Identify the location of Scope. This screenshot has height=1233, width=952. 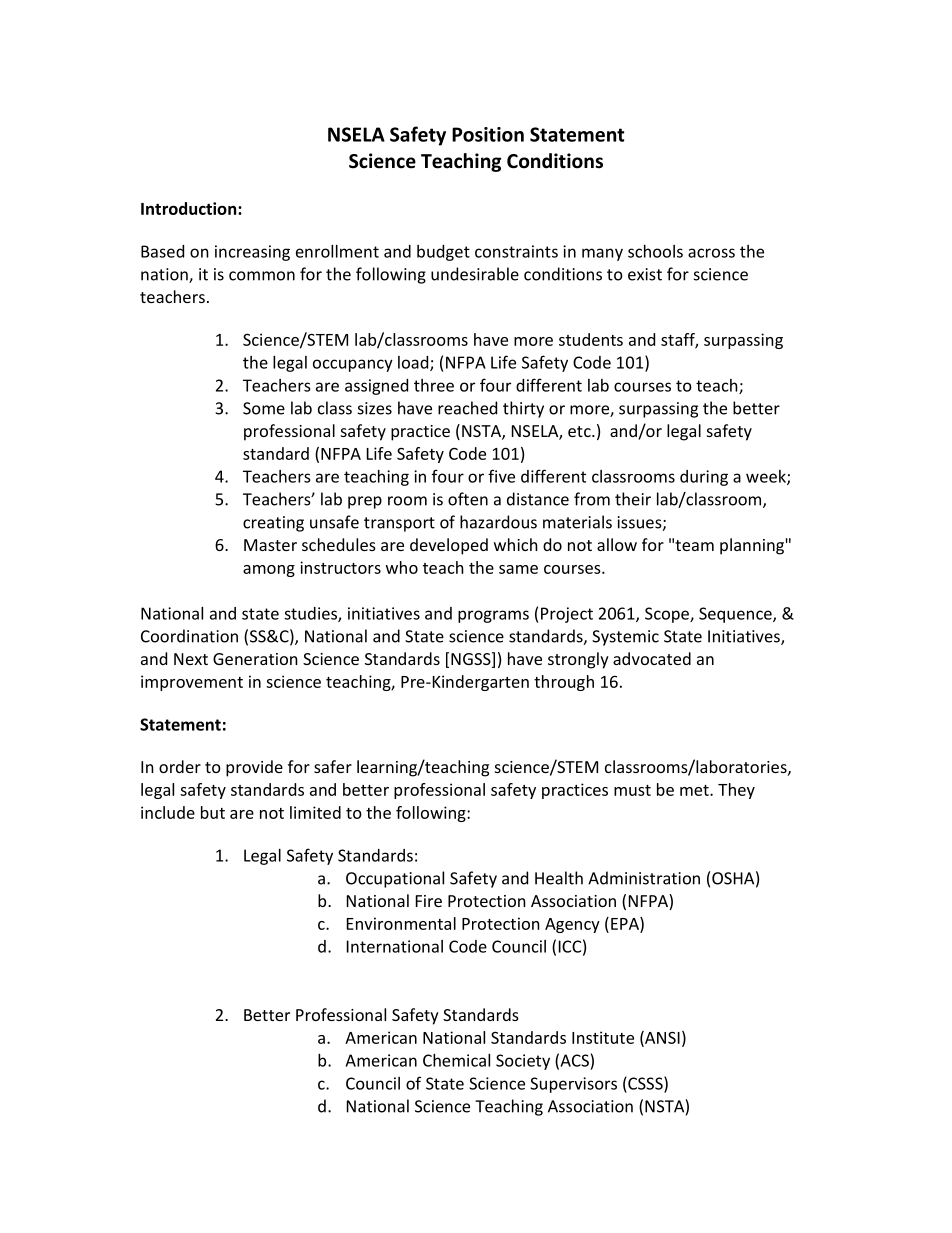
(668, 615).
